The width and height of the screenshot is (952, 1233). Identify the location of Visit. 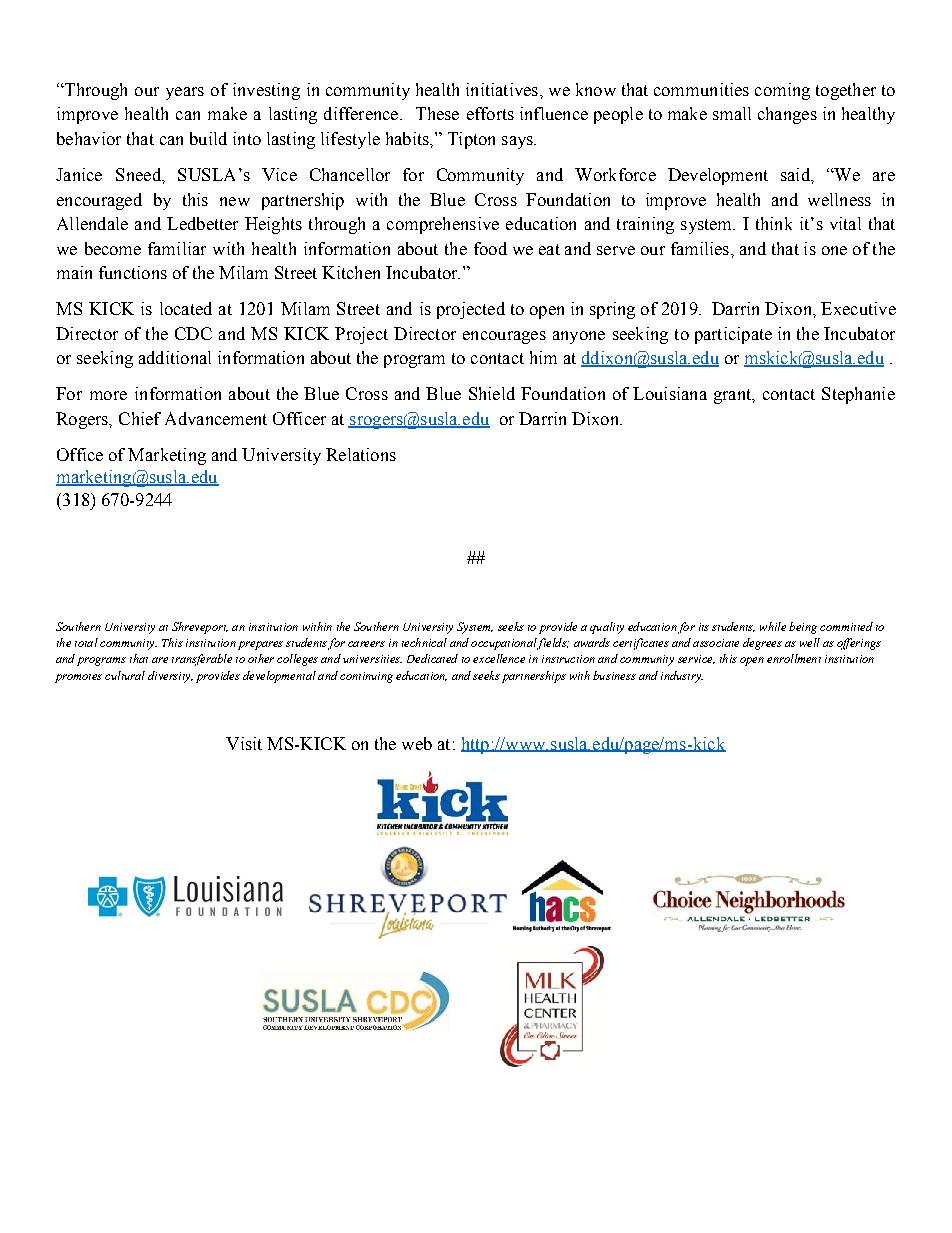
(244, 743).
